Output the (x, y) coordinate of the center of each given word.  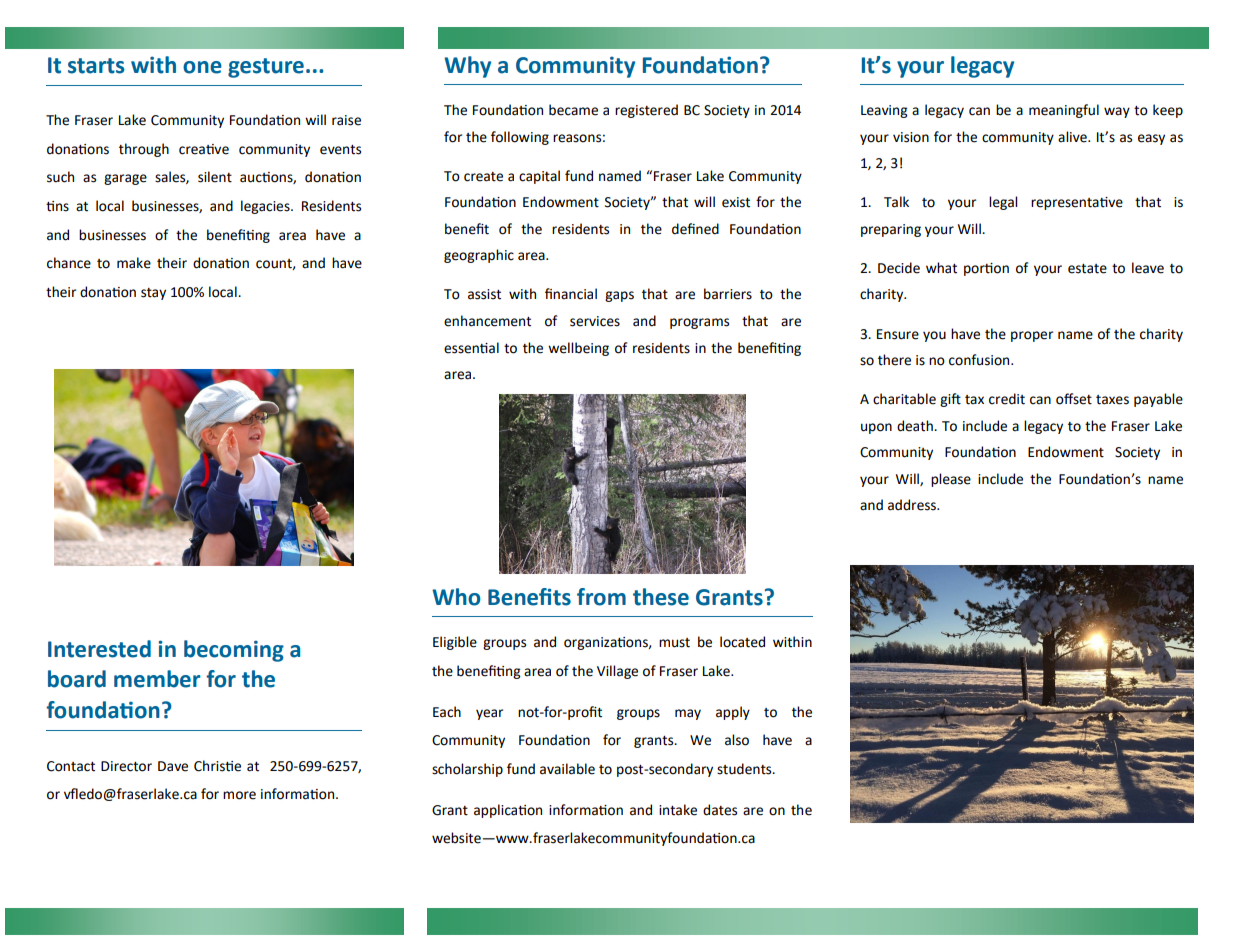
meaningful (1064, 111)
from (601, 597)
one (202, 67)
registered (646, 111)
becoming (234, 651)
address (913, 505)
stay (153, 294)
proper (1032, 336)
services (595, 321)
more (239, 795)
